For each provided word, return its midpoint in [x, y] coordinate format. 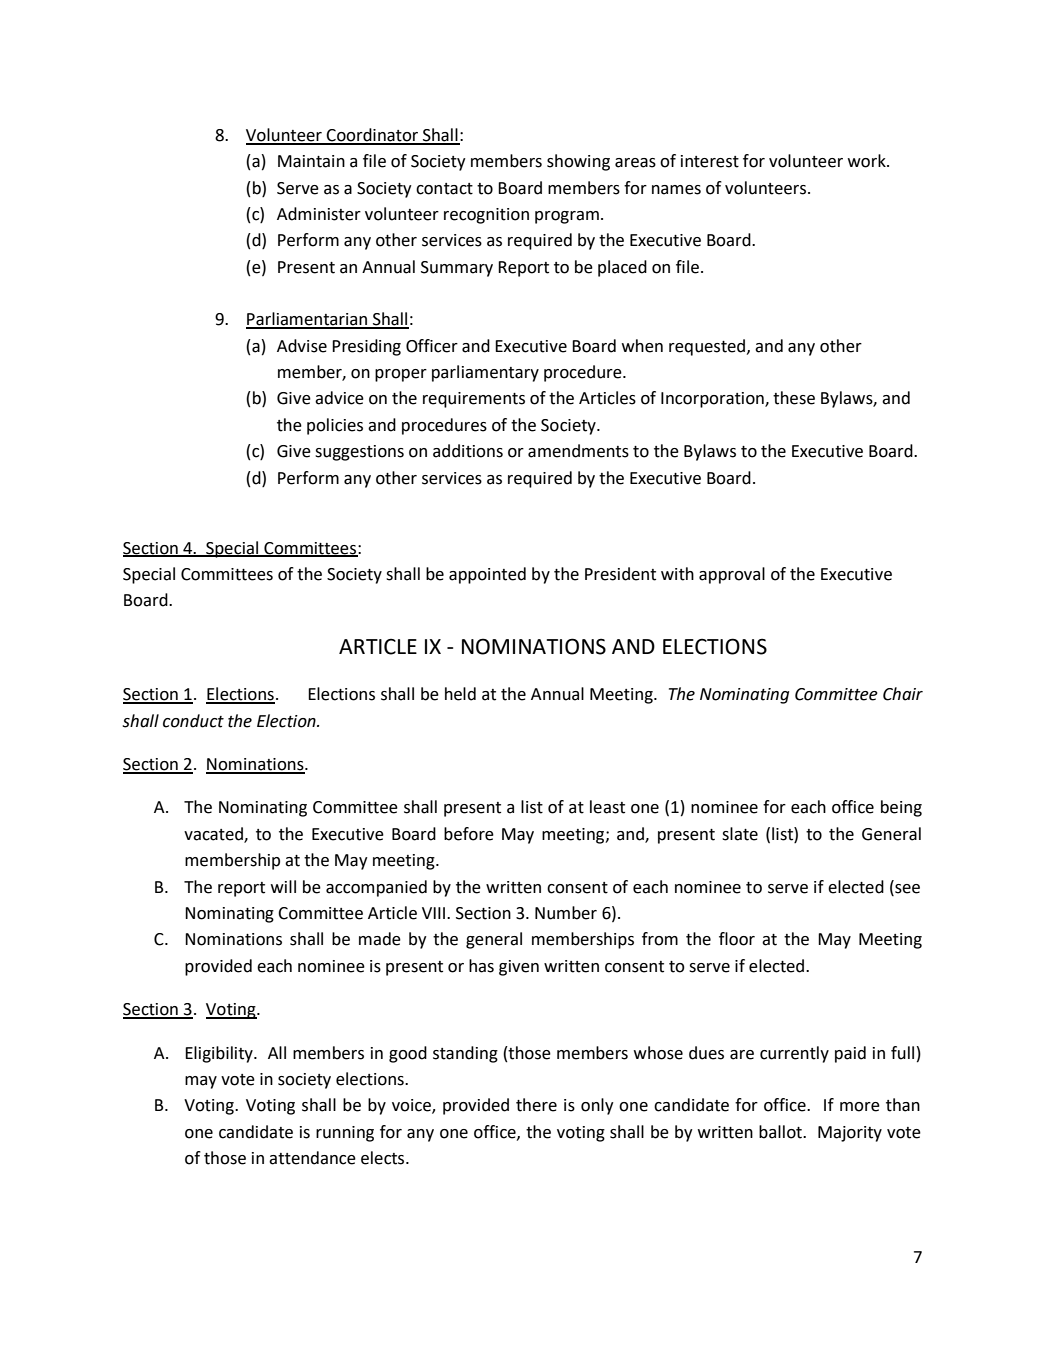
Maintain [311, 161]
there [536, 1105]
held [460, 694]
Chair [903, 694]
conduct [193, 721]
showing [578, 162]
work [868, 161]
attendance [312, 1158]
